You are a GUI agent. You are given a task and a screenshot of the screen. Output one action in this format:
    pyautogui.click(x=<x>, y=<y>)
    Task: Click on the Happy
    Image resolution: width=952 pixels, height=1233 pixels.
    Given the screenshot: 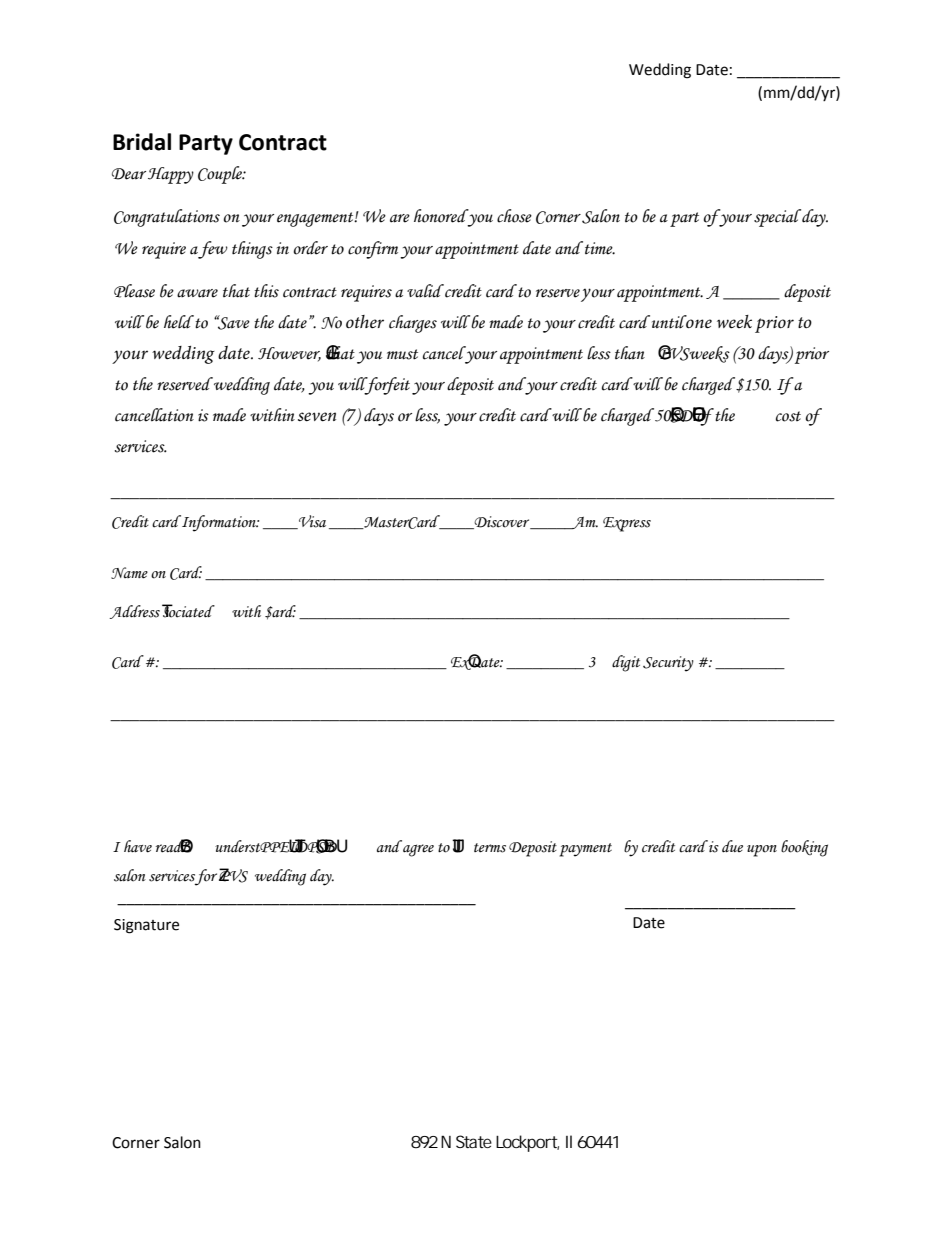 What is the action you would take?
    pyautogui.click(x=171, y=175)
